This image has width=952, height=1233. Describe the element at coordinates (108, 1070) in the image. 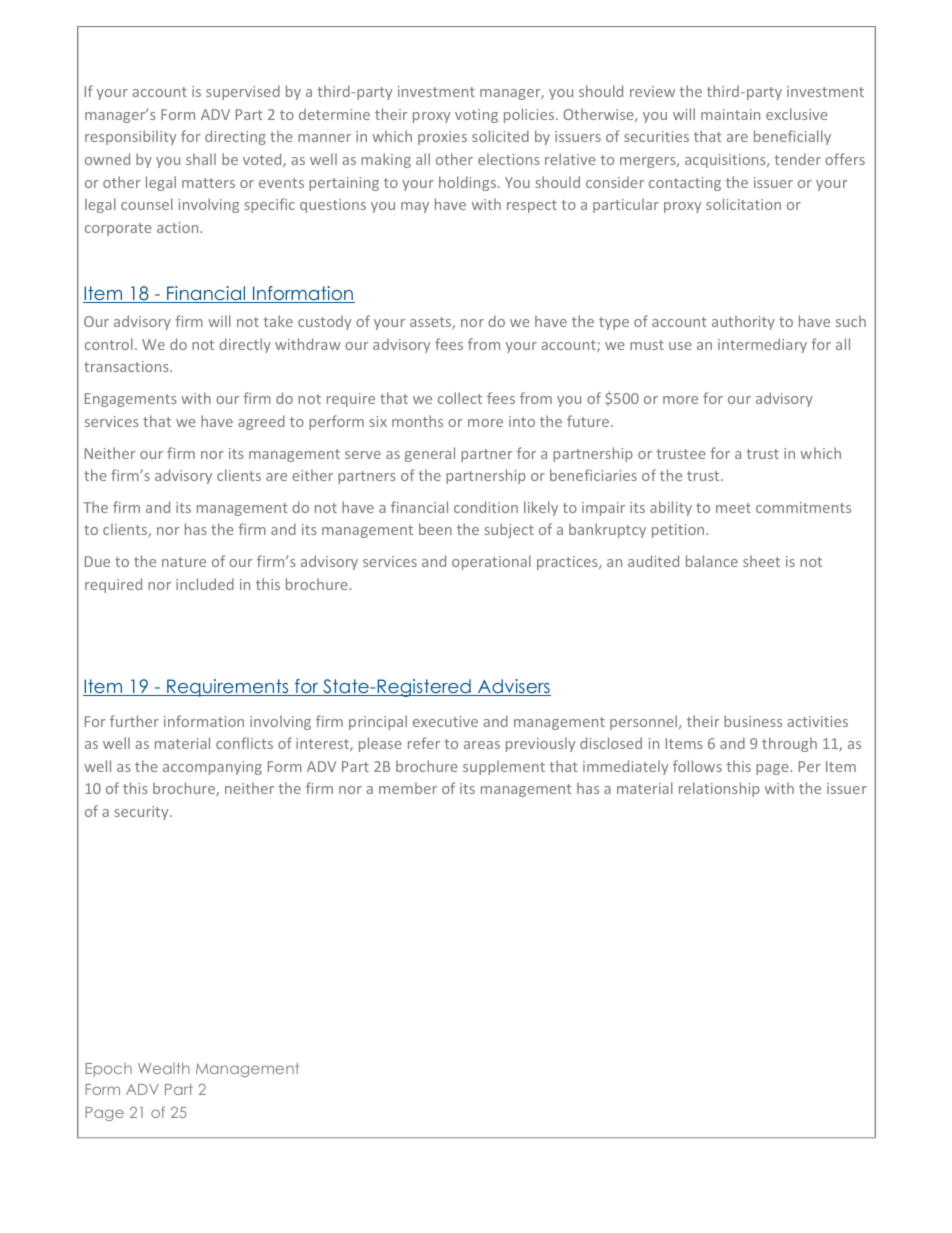

I see `Epoch` at that location.
